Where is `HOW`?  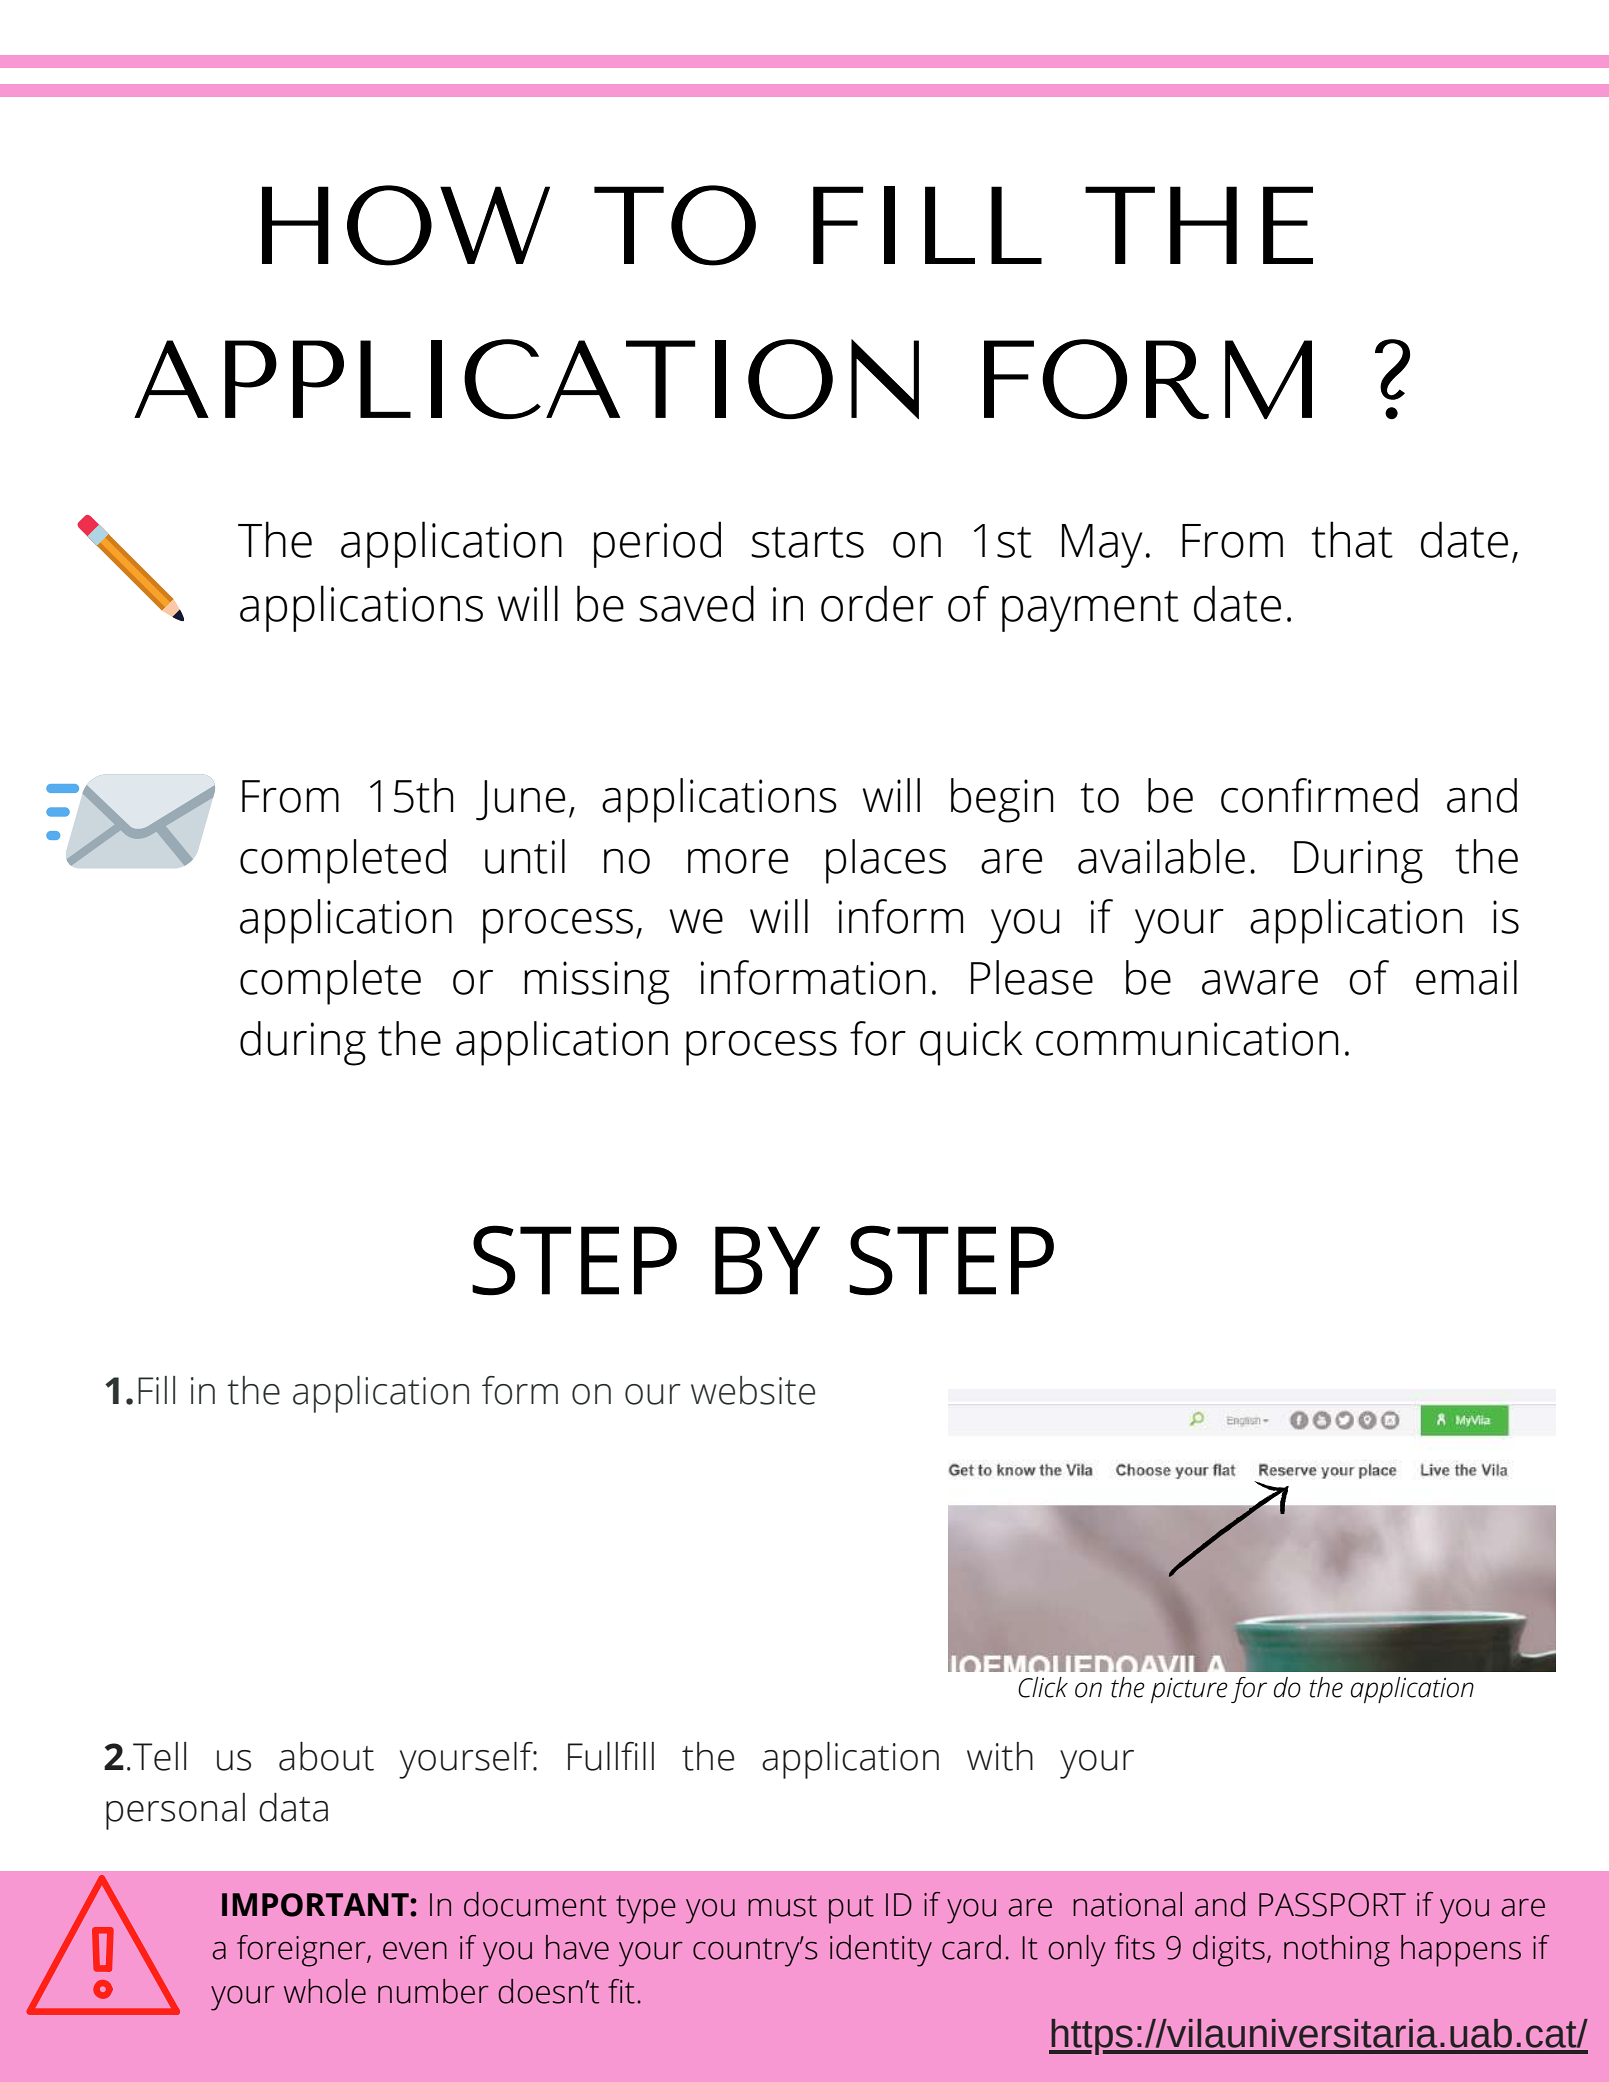
HOW is located at coordinates (406, 225).
